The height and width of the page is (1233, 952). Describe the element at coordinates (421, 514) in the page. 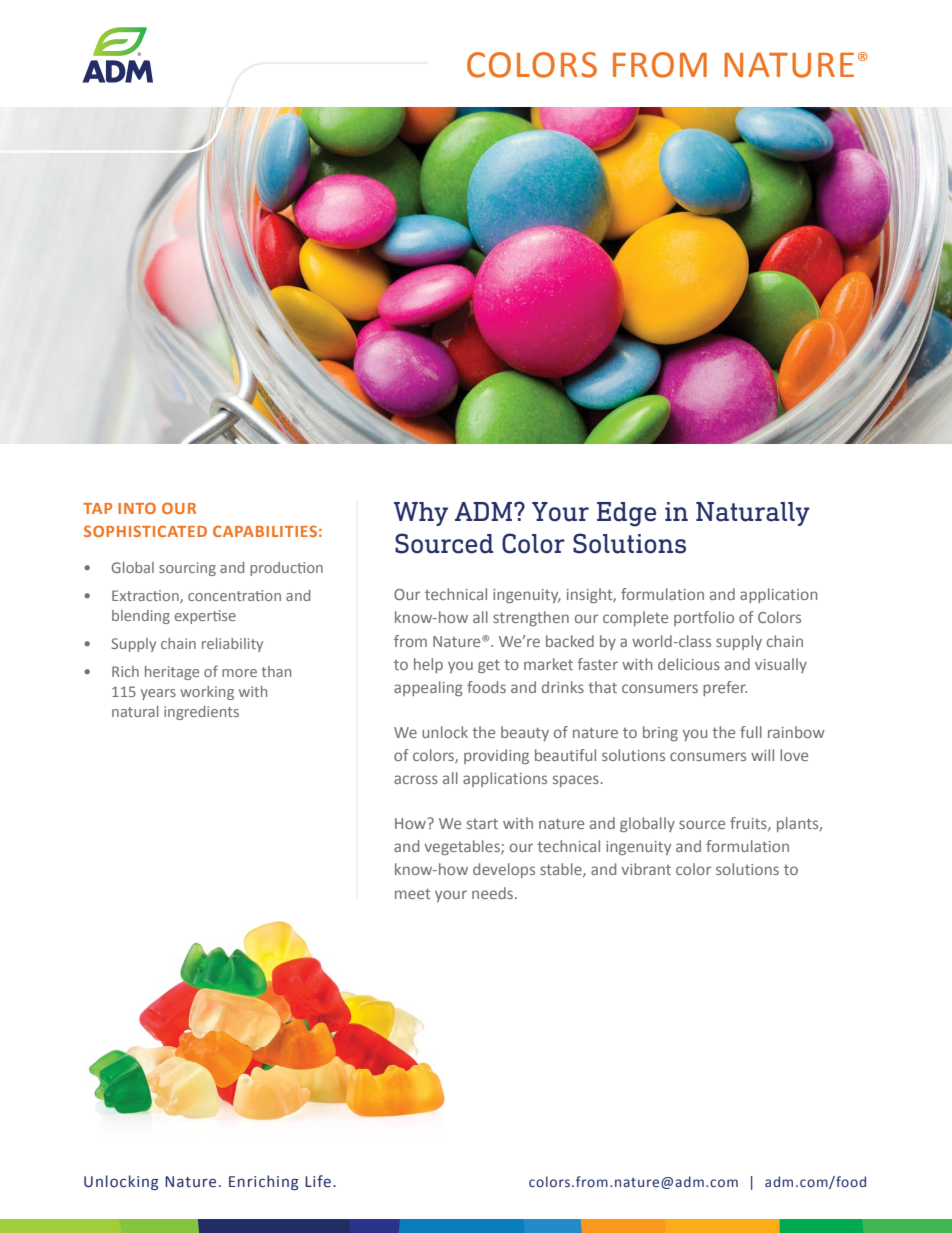

I see `Why` at that location.
